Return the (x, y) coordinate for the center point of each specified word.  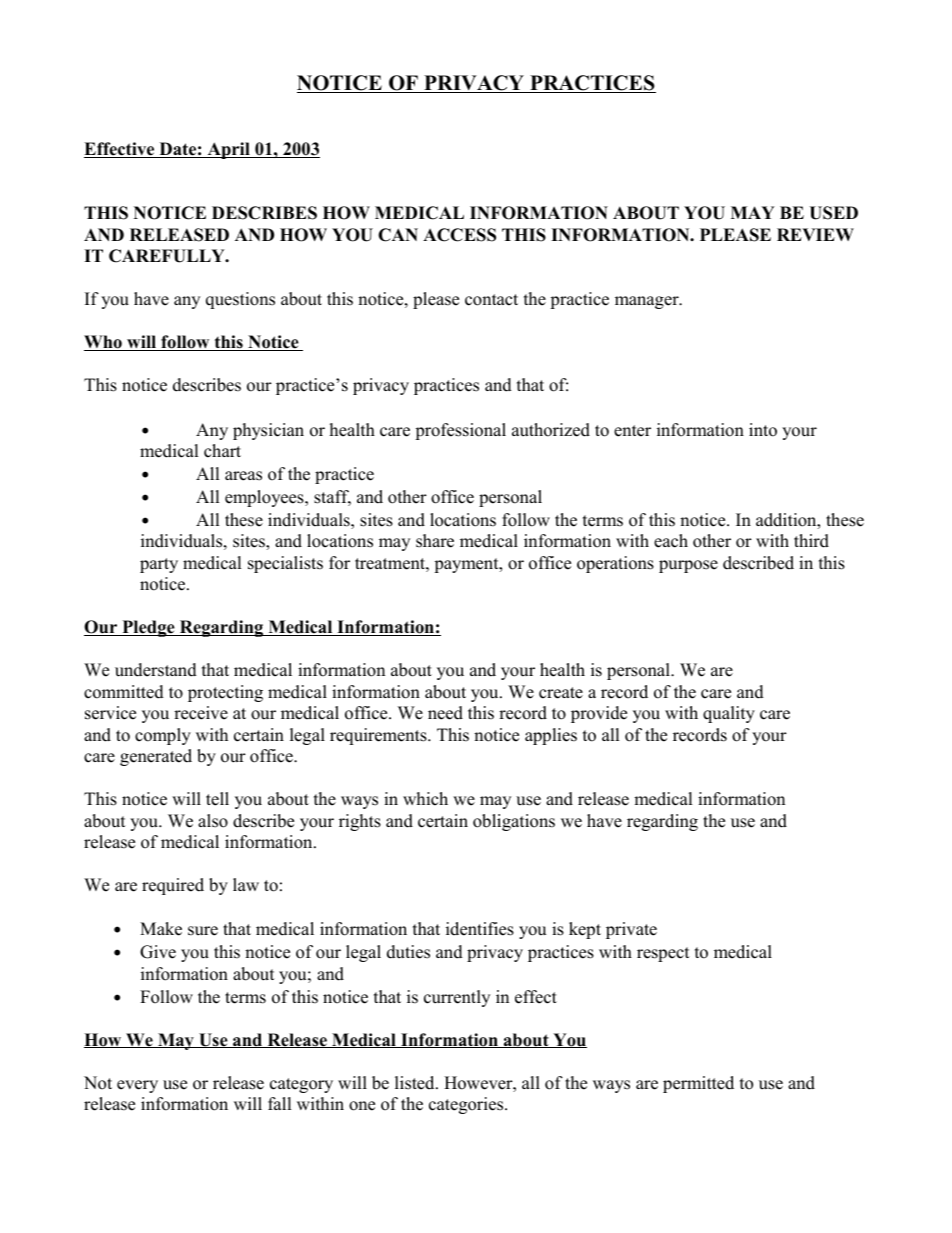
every (137, 1086)
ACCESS (459, 235)
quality (729, 714)
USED (833, 213)
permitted (698, 1084)
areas (243, 476)
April (228, 150)
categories (467, 1105)
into (763, 430)
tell (217, 799)
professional (460, 431)
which (425, 799)
